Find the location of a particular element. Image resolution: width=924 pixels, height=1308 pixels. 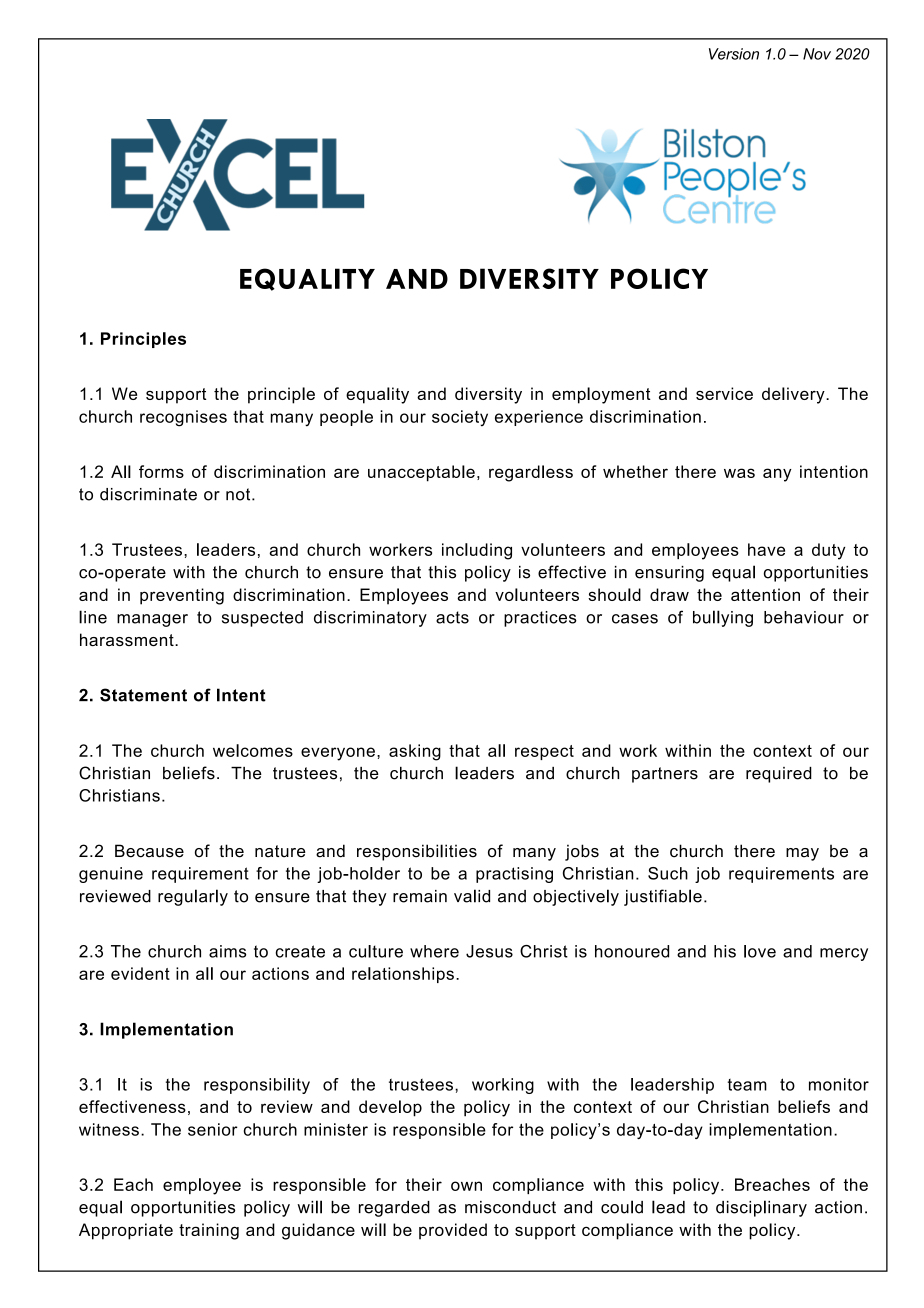

evident is located at coordinates (140, 973).
